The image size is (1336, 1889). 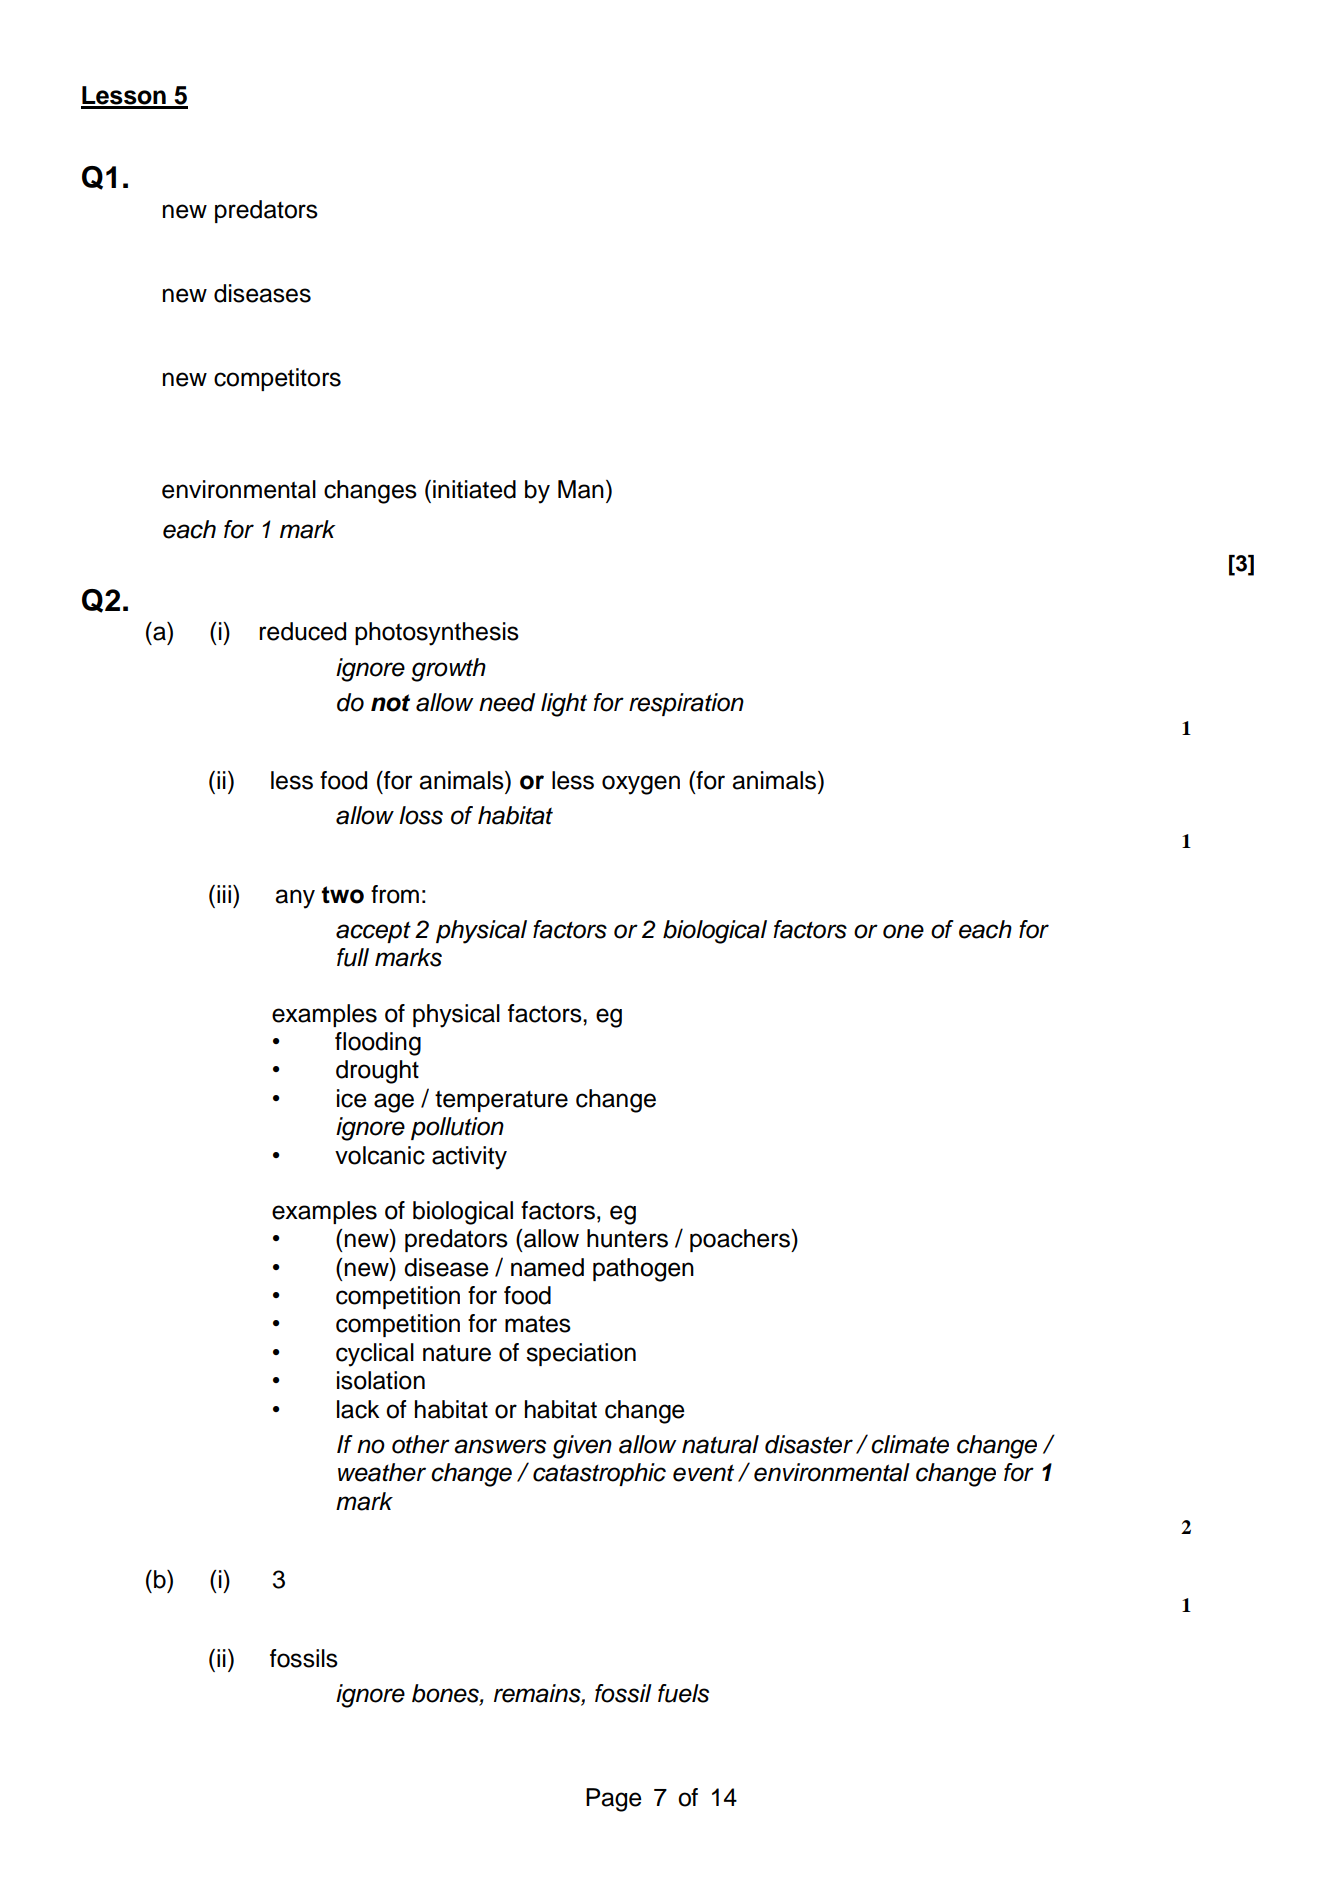 I want to click on initiated, so click(x=474, y=489).
